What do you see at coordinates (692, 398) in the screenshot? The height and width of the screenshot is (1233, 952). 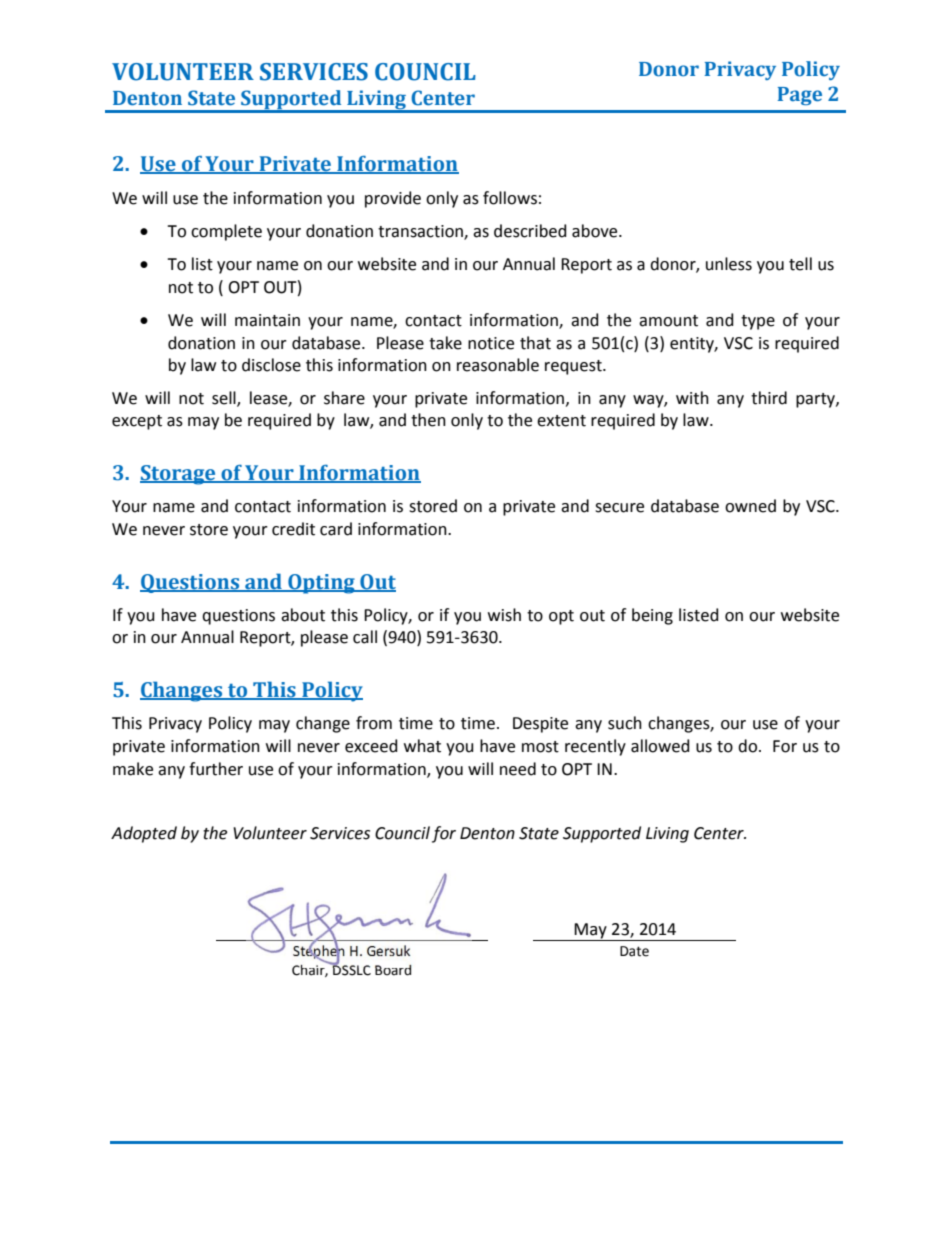 I see `with` at bounding box center [692, 398].
